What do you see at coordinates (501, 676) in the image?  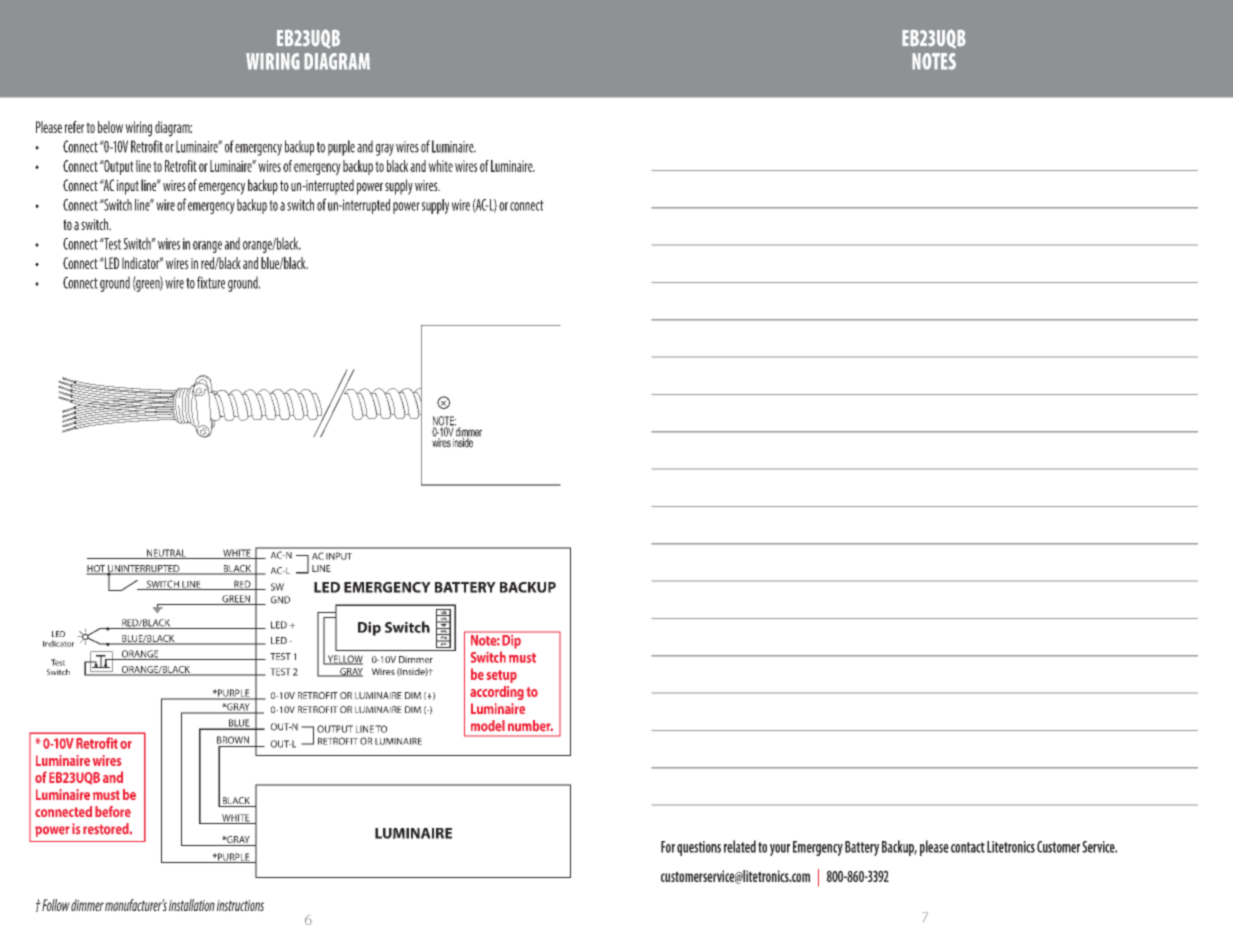 I see `setup` at bounding box center [501, 676].
